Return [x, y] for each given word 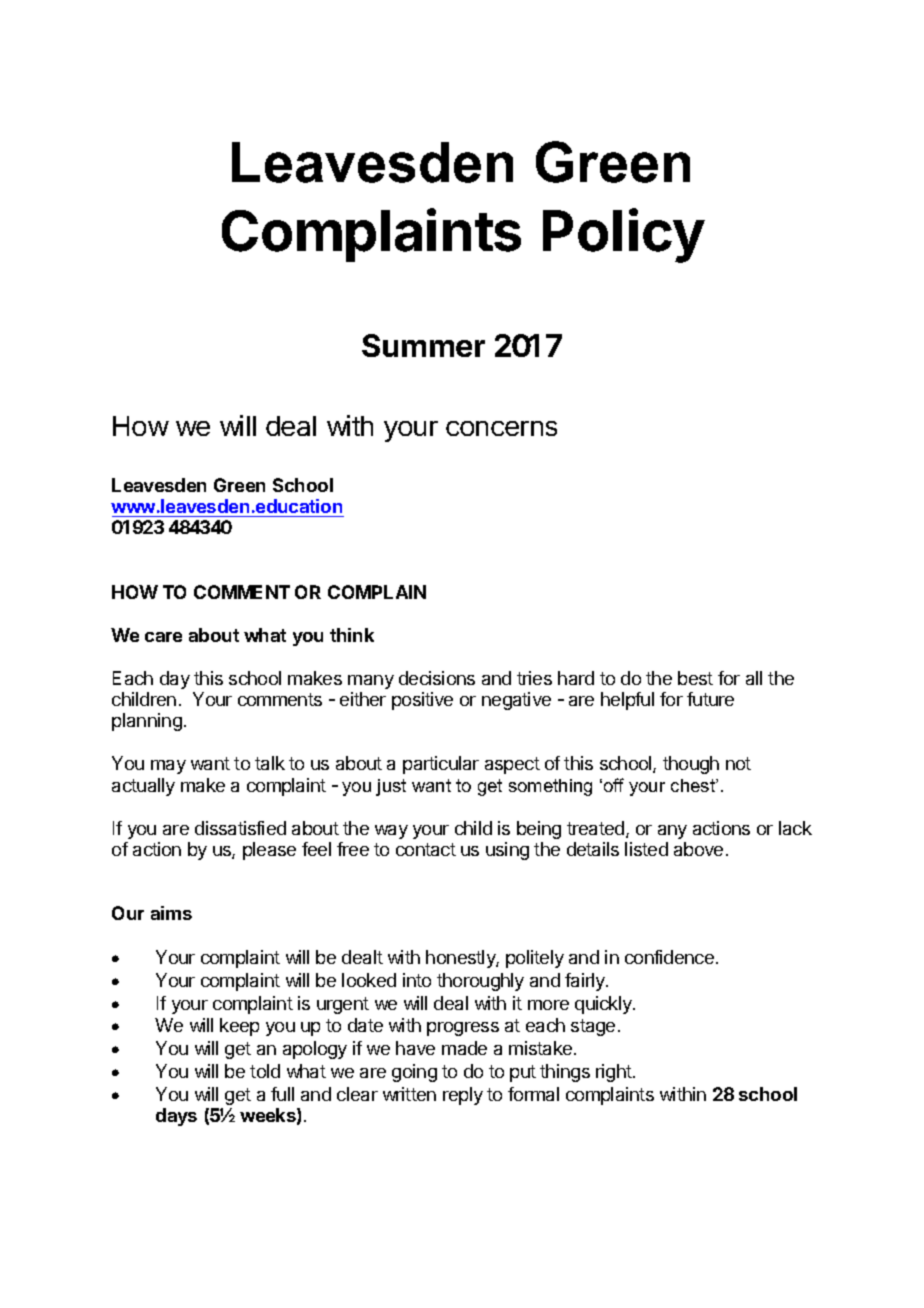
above [698, 849]
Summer [423, 345]
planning [147, 722]
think [352, 635]
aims [171, 913]
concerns [501, 428]
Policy [624, 236]
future [710, 699]
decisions [437, 678]
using [507, 851]
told [265, 1071]
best [695, 678]
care [163, 637]
